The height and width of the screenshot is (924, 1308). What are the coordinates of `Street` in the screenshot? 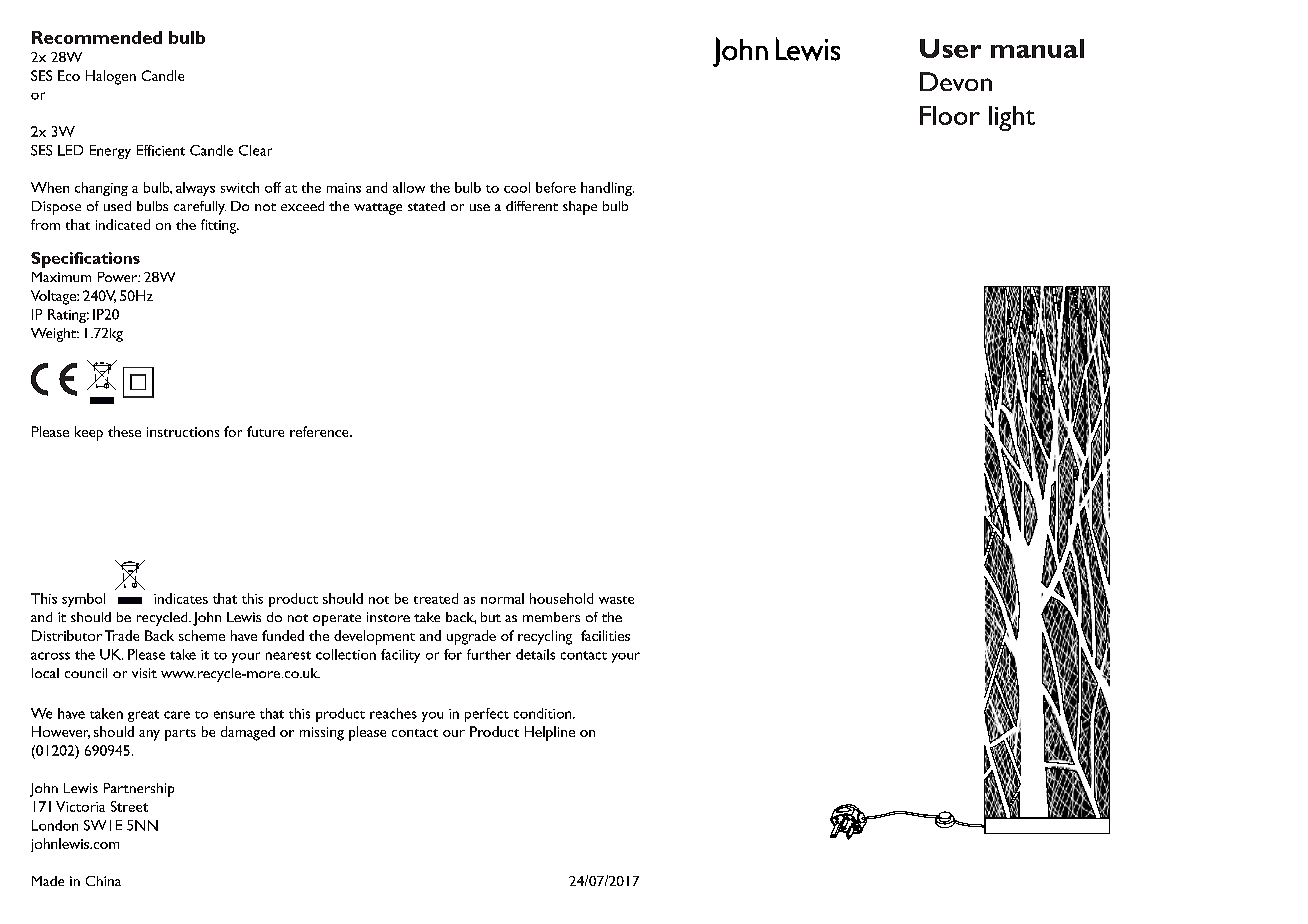 It's located at (129, 806).
